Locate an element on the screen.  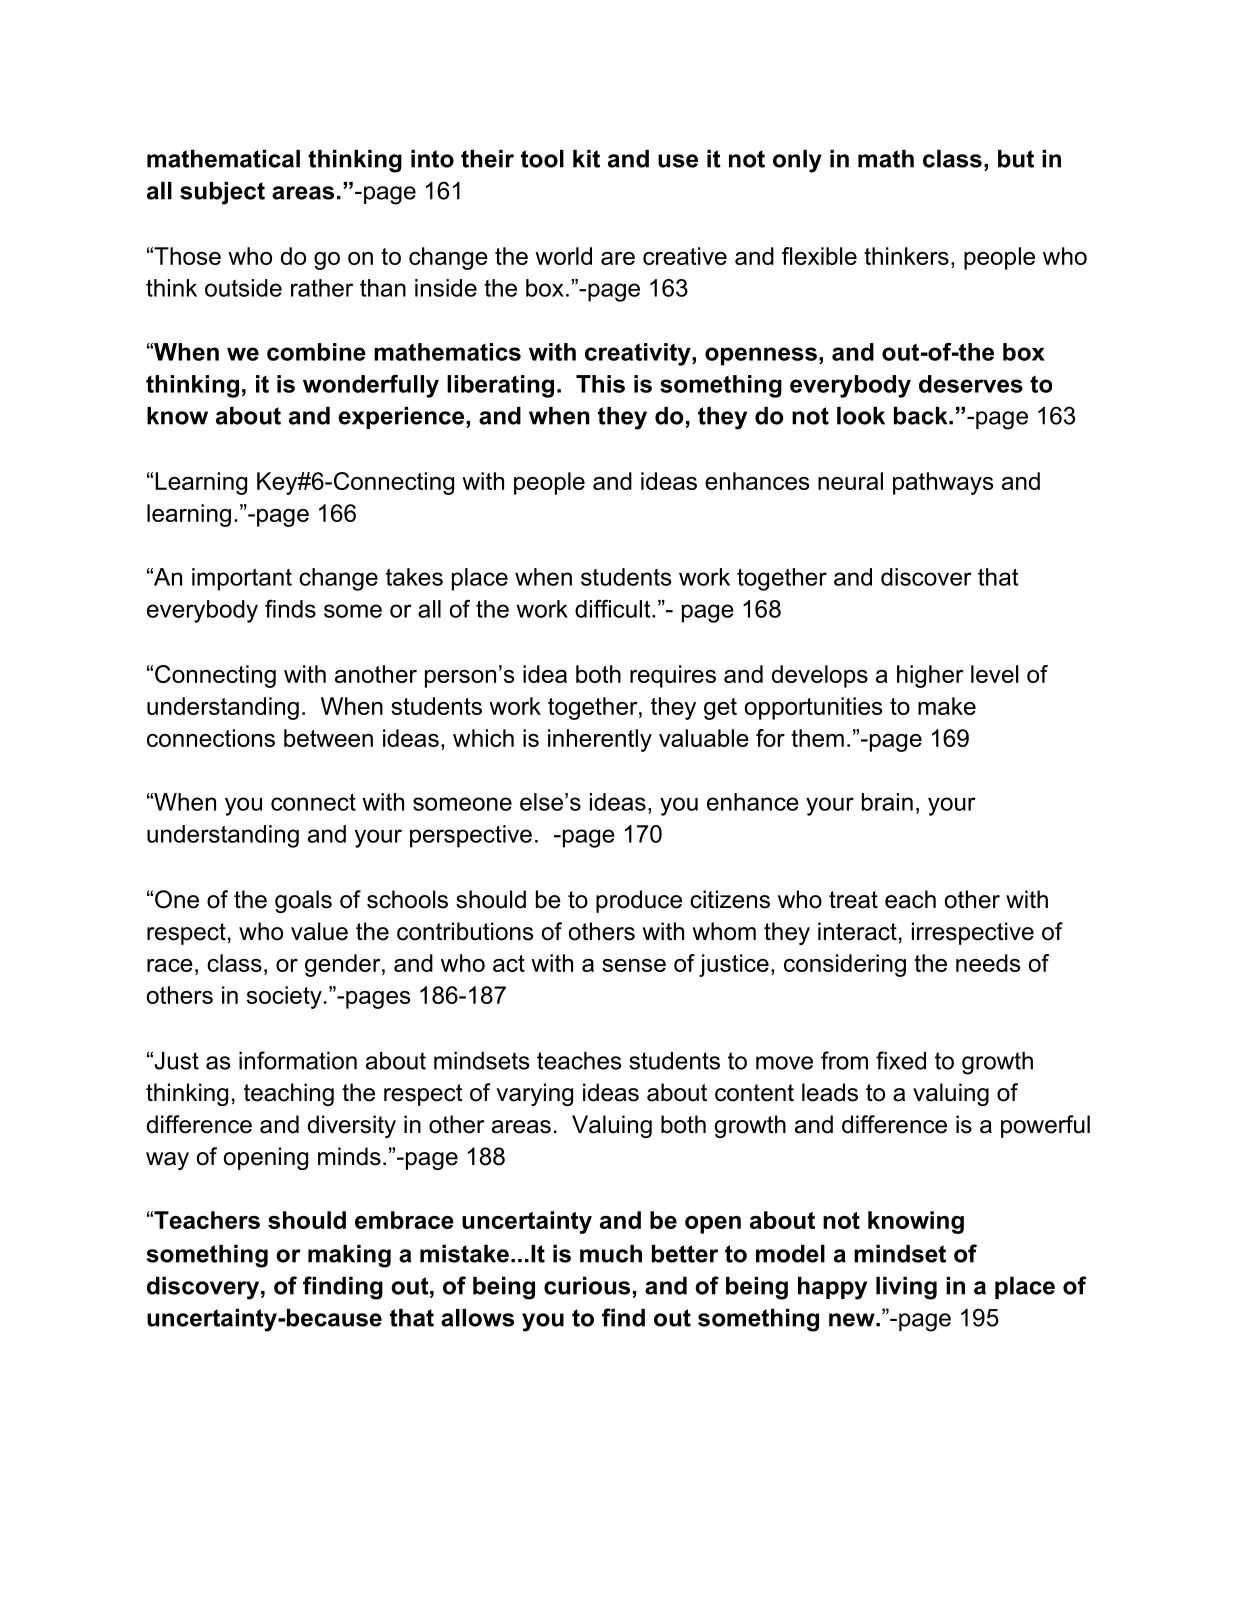
subject is located at coordinates (222, 193).
